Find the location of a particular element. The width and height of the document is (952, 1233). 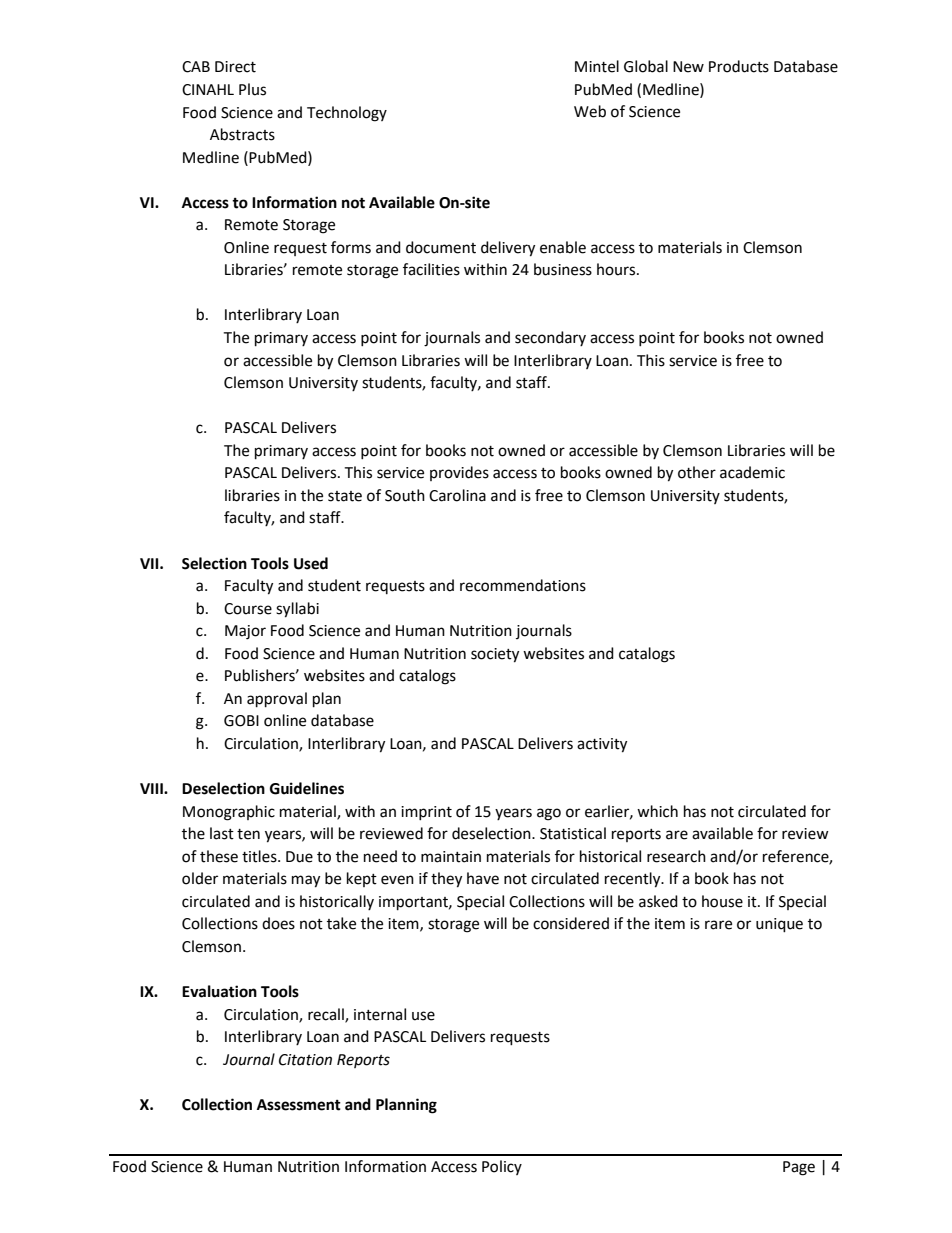

Policy is located at coordinates (502, 1167).
